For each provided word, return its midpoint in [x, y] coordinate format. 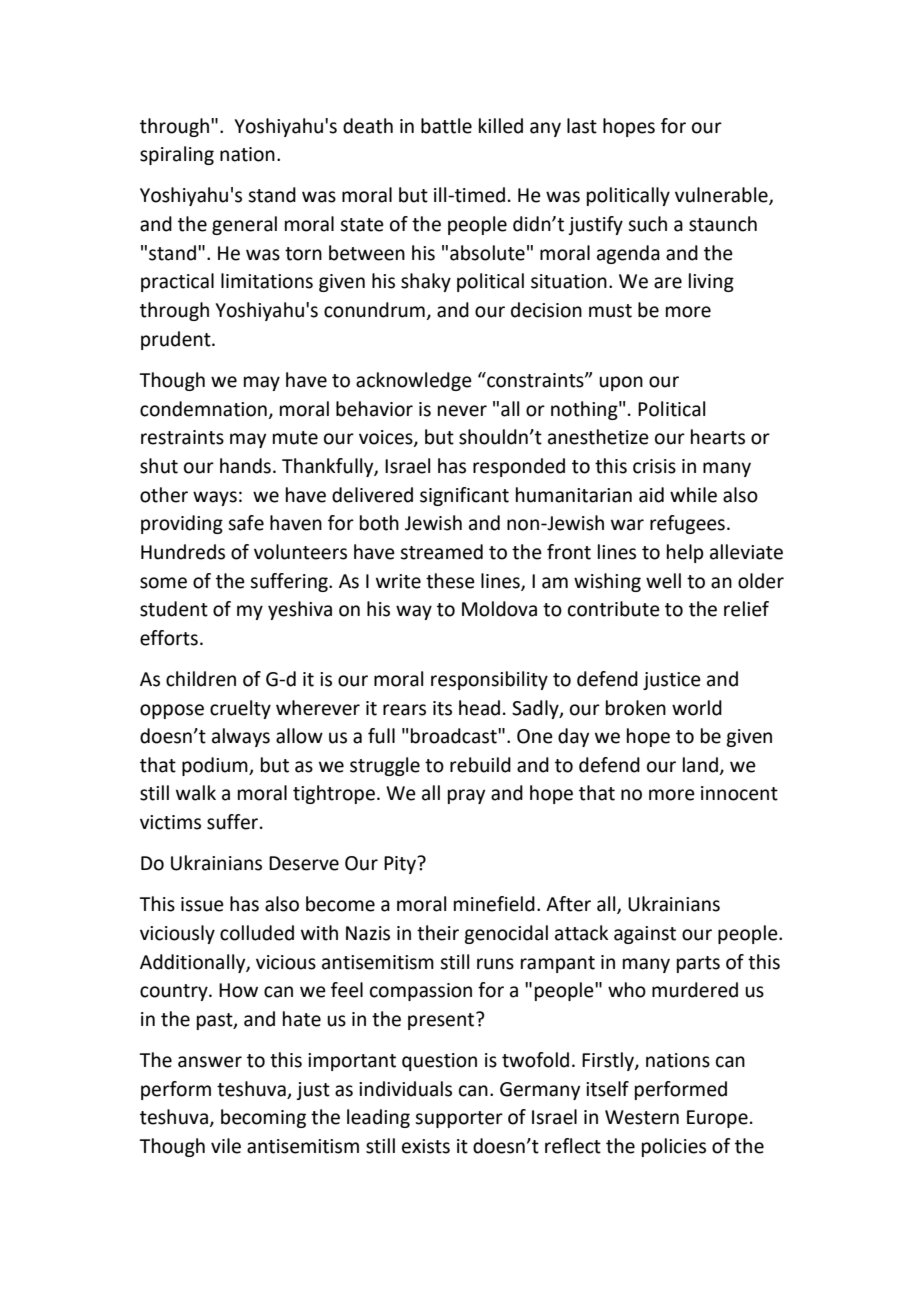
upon [621, 383]
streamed [441, 552]
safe [246, 523]
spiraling [177, 155]
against [645, 935]
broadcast [455, 736]
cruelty [240, 709]
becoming [263, 1118]
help [685, 553]
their [438, 933]
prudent [177, 340]
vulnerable [722, 196]
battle [446, 126]
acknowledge [414, 381]
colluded [257, 933]
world [697, 708]
